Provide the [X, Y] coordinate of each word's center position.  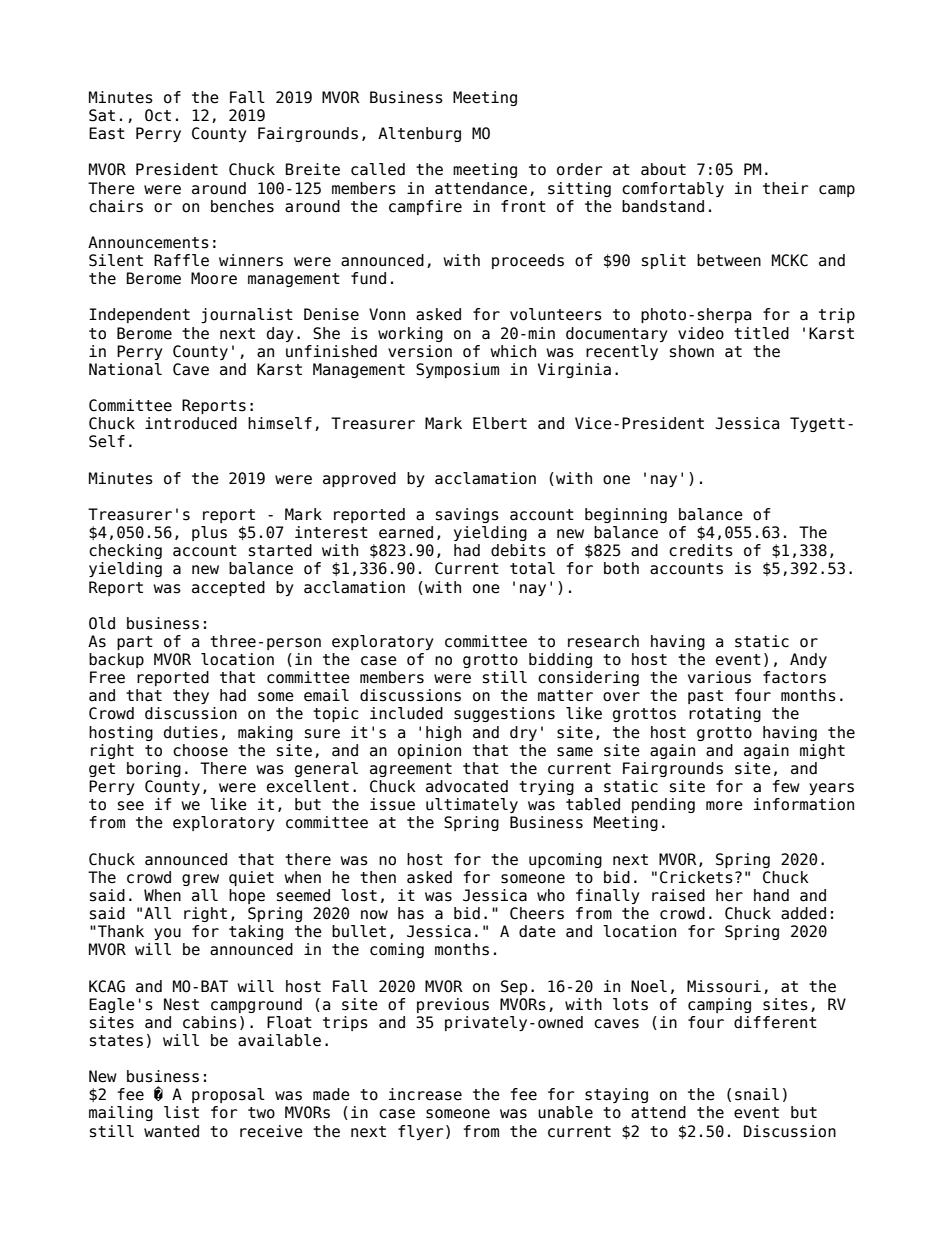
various [719, 677]
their [786, 188]
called [378, 169]
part [135, 643]
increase [425, 1094]
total [532, 568]
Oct [158, 115]
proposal [228, 1095]
